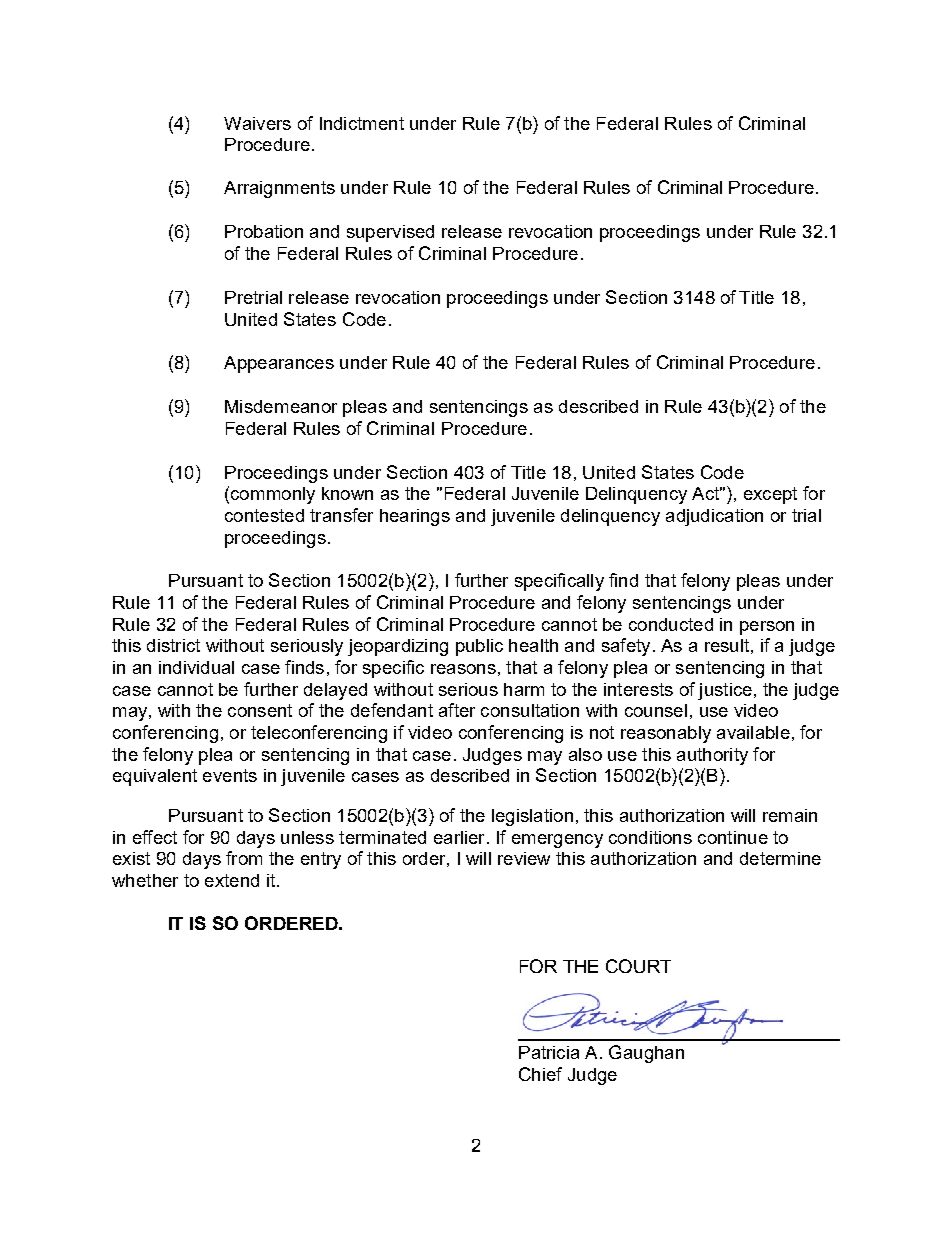  Describe the element at coordinates (230, 775) in the page. I see `events` at that location.
